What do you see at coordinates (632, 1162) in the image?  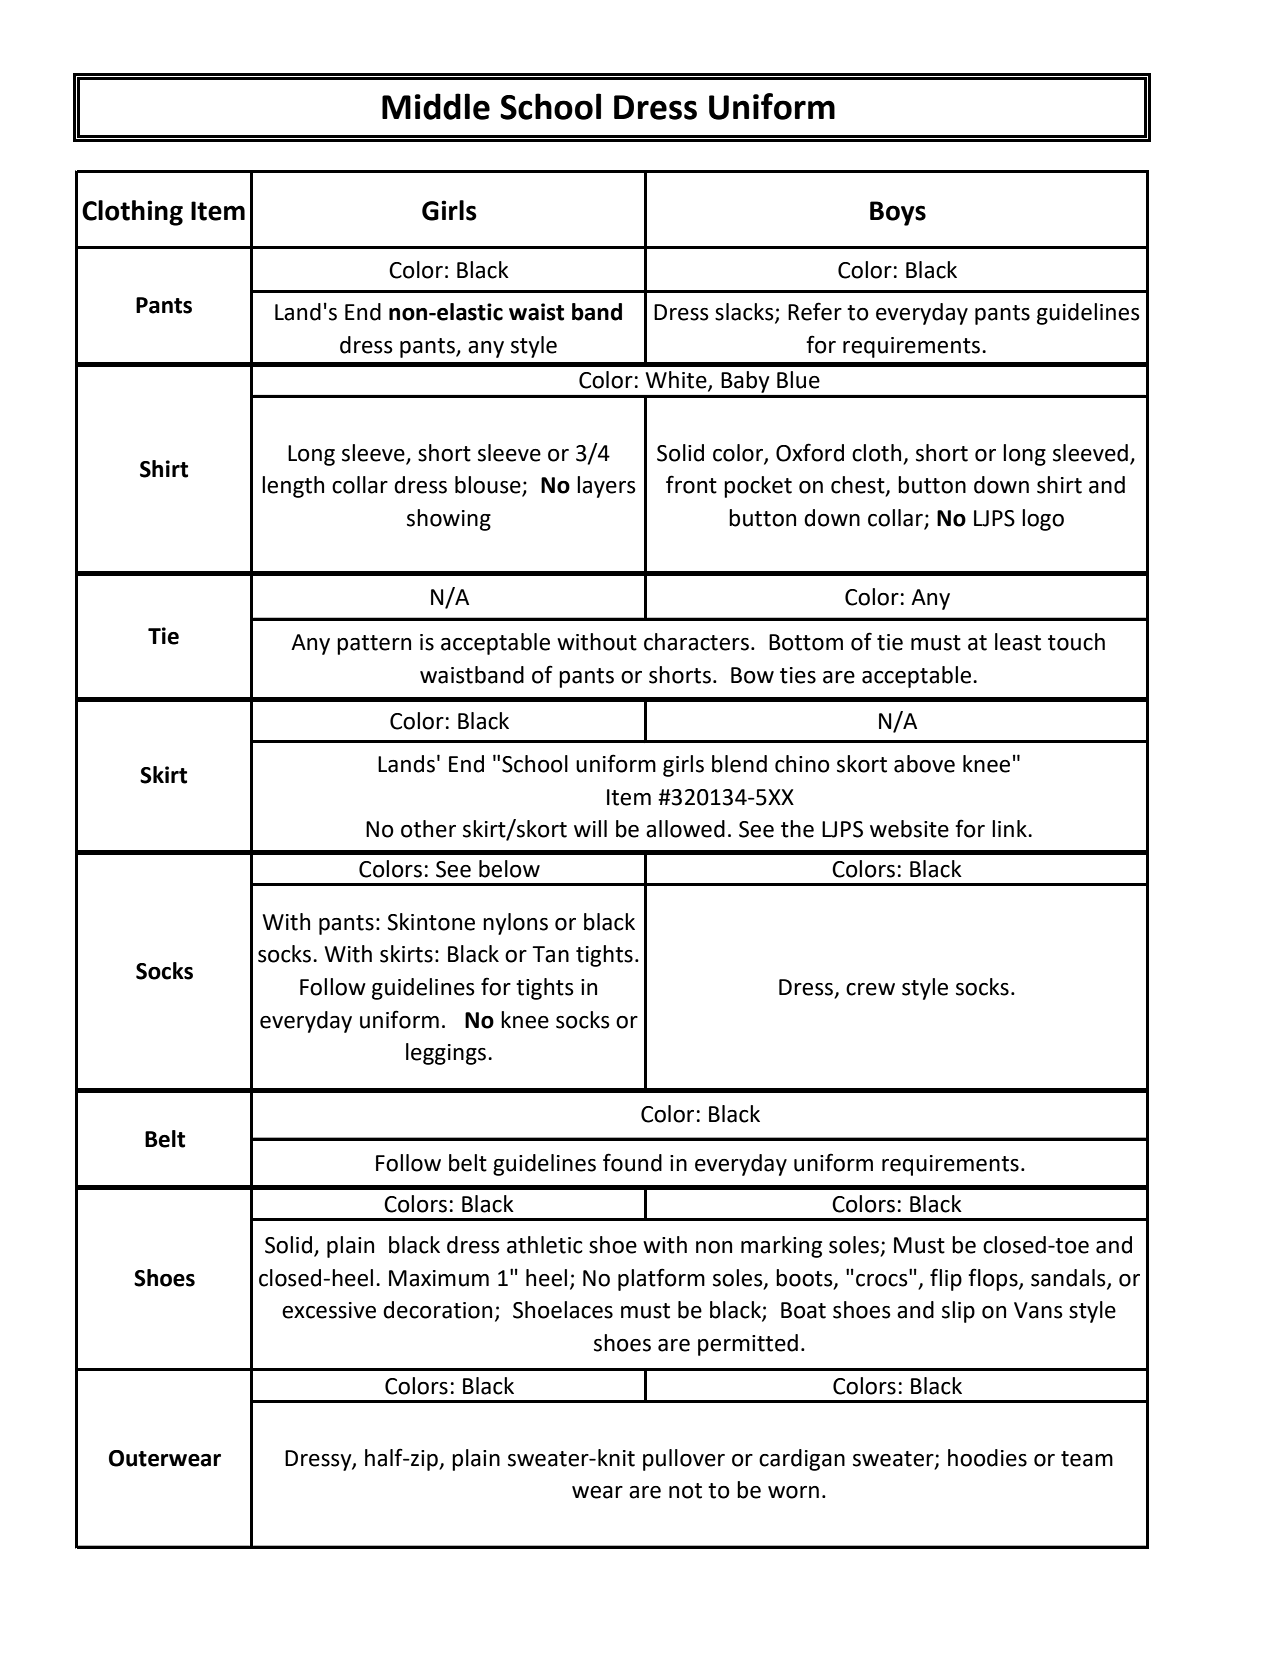 I see `found` at bounding box center [632, 1162].
